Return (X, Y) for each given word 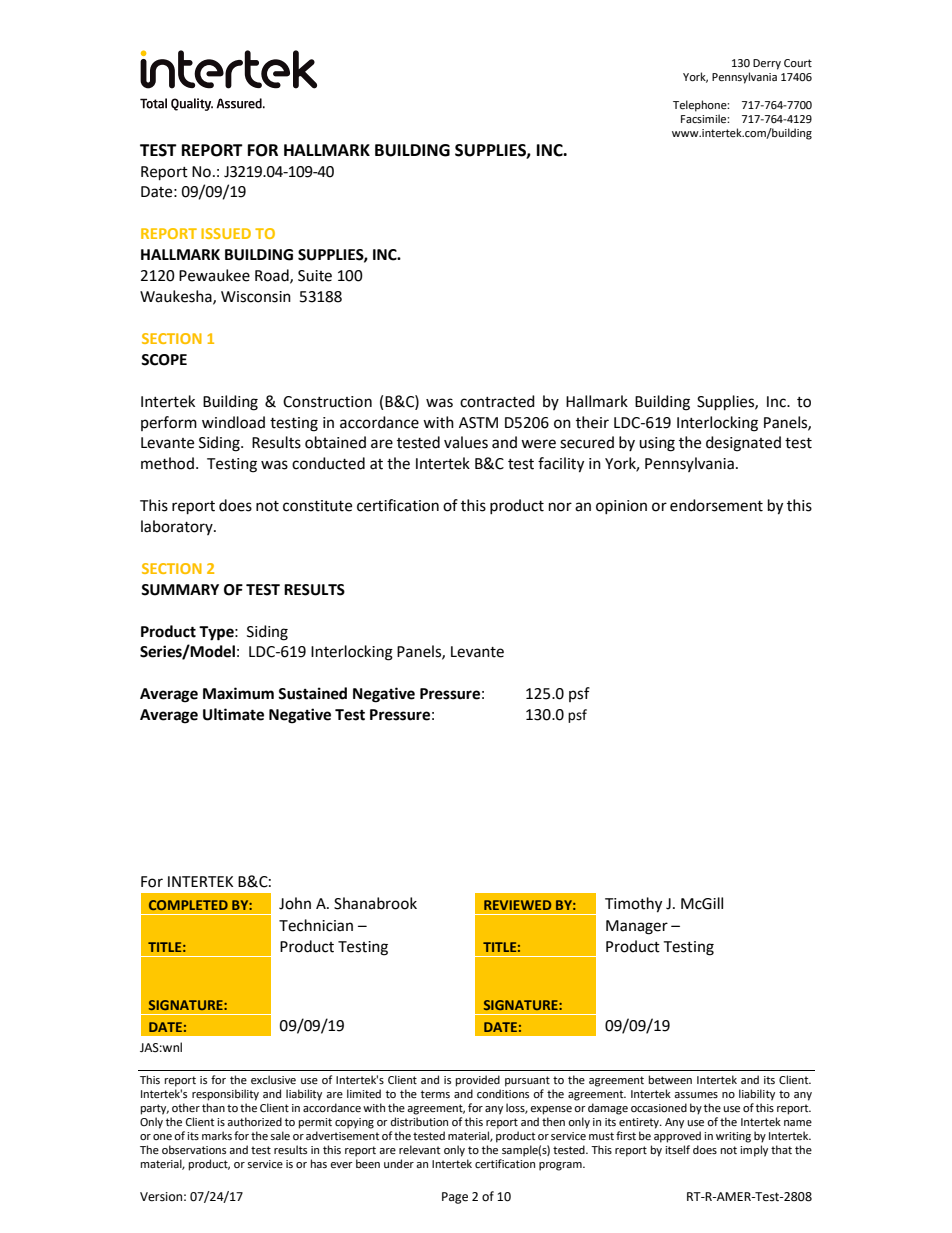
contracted (497, 401)
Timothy (633, 905)
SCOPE (164, 360)
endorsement (716, 505)
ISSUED (226, 233)
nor (560, 507)
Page (455, 1198)
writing (733, 1137)
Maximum (238, 693)
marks (217, 1135)
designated (743, 444)
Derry (767, 64)
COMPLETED (188, 905)
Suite (315, 276)
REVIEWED (517, 905)
